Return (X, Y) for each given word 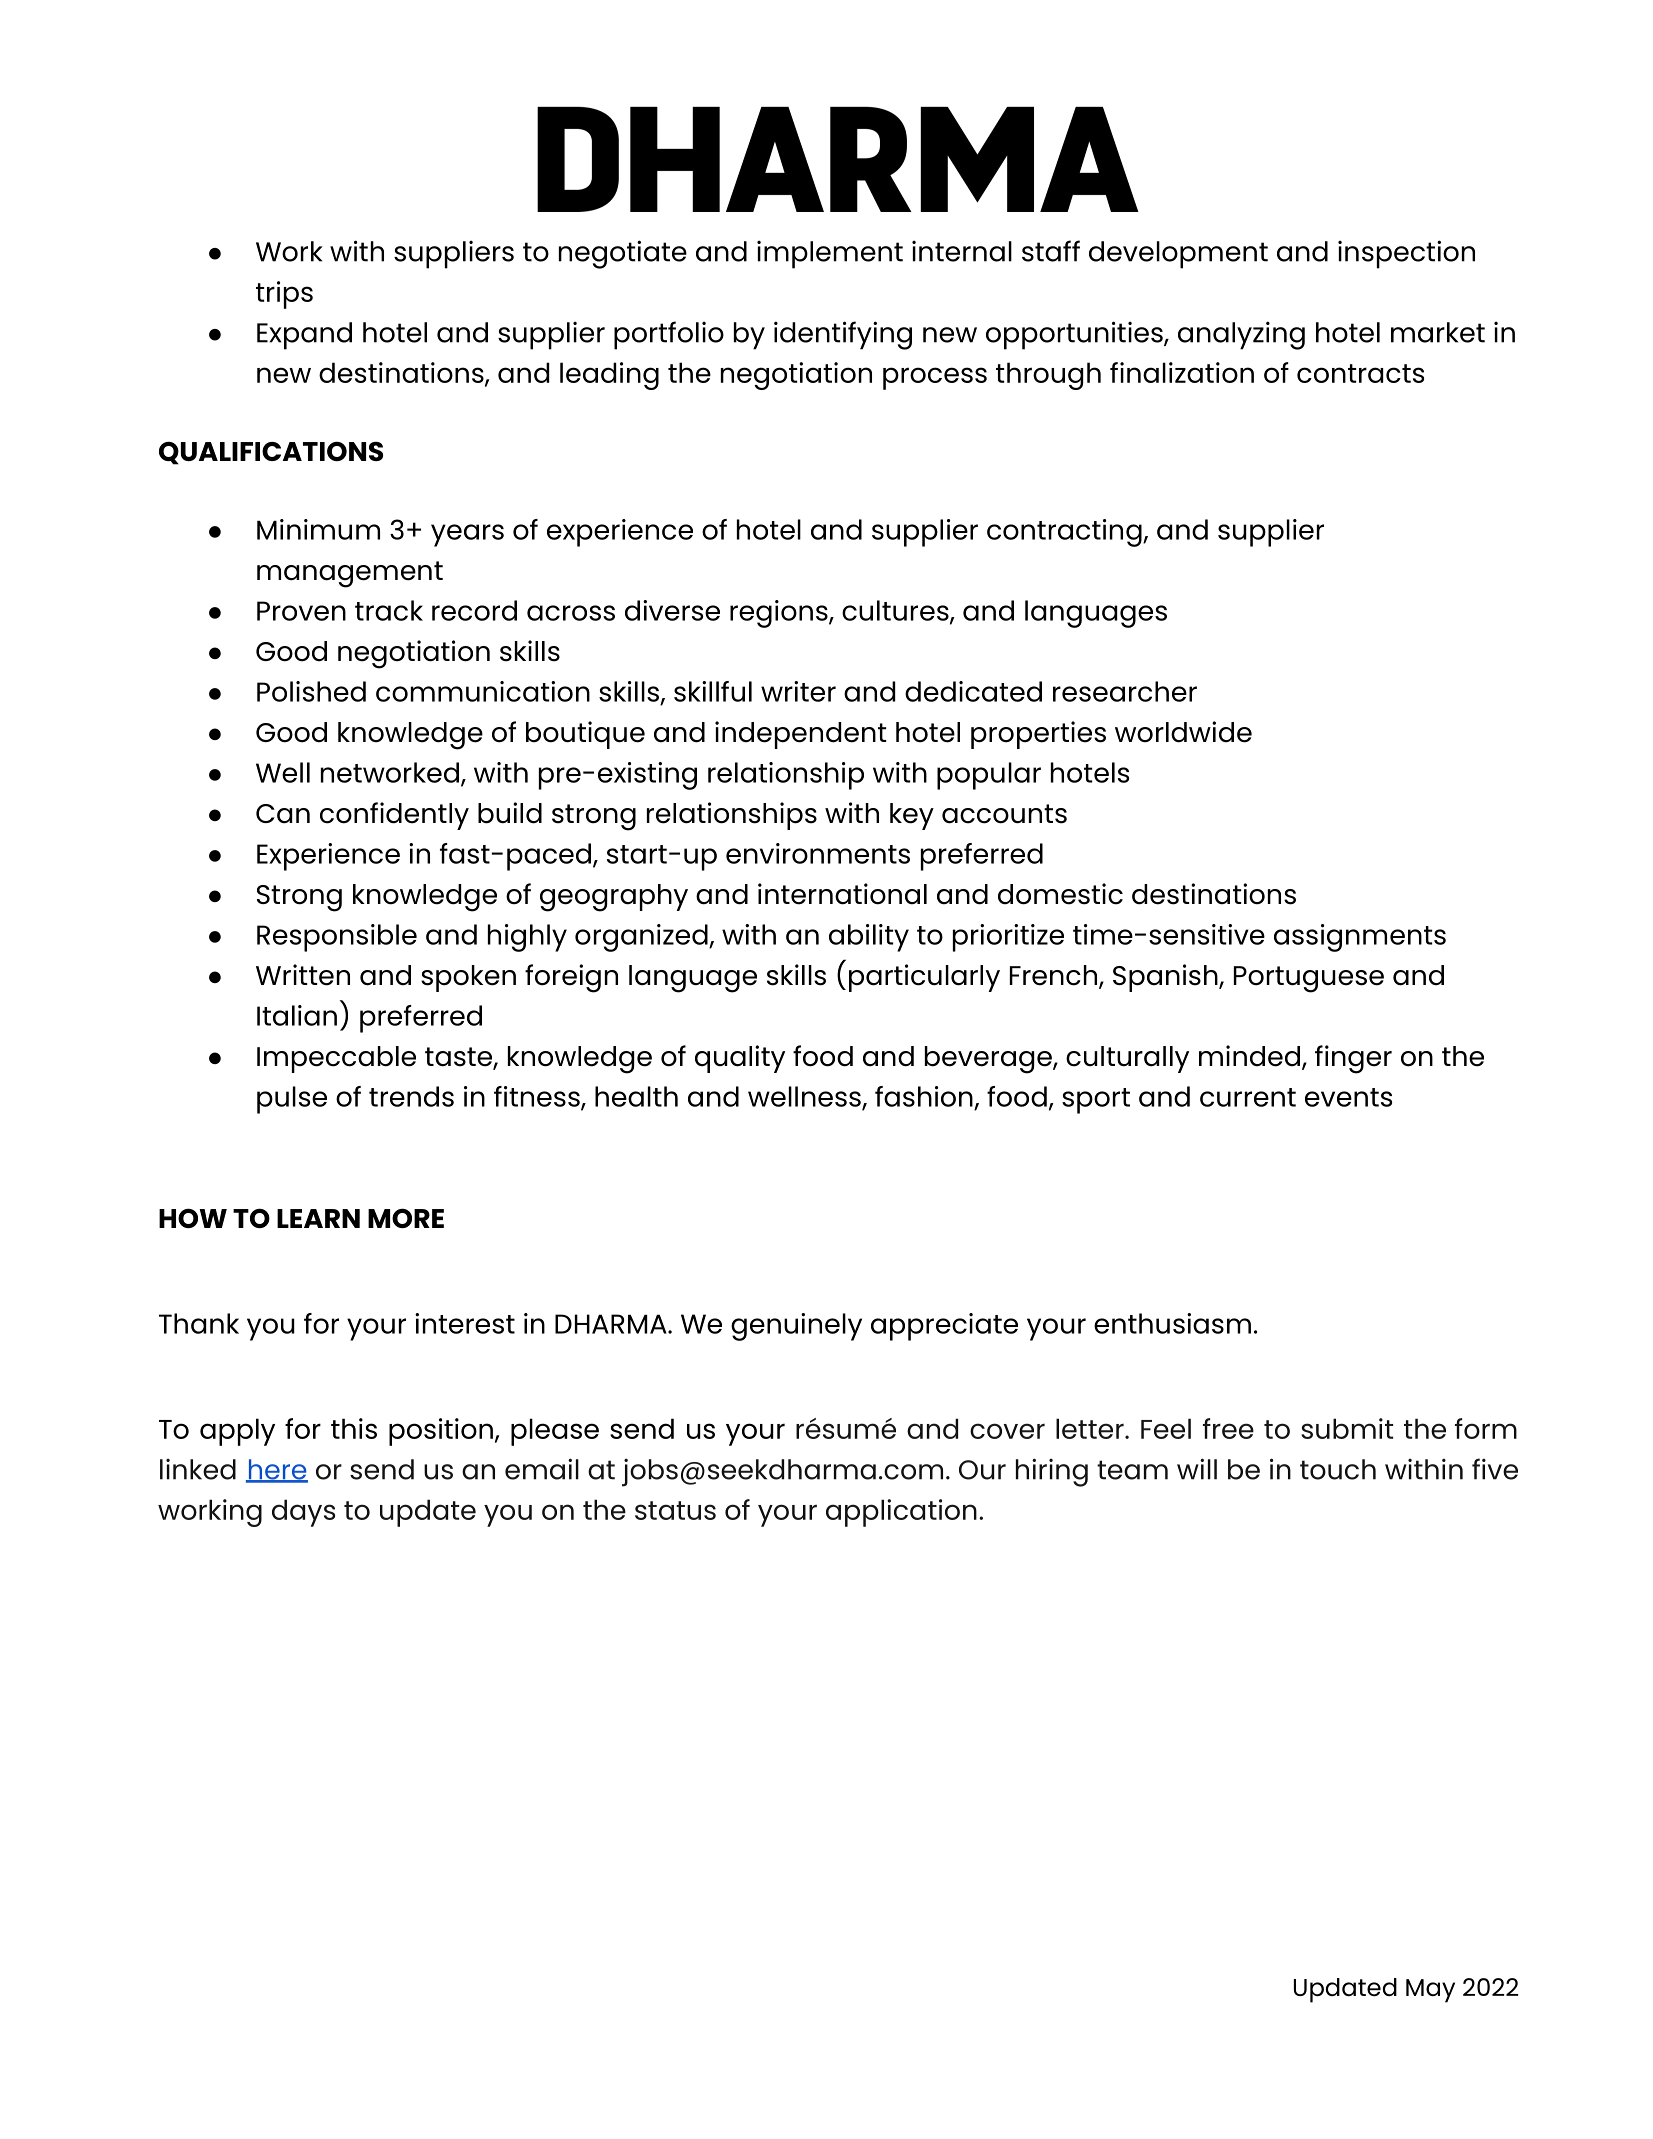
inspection (1406, 254)
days (303, 1513)
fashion (924, 1096)
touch (1338, 1469)
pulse (292, 1100)
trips (284, 295)
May (1430, 1991)
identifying (843, 335)
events (1348, 1097)
